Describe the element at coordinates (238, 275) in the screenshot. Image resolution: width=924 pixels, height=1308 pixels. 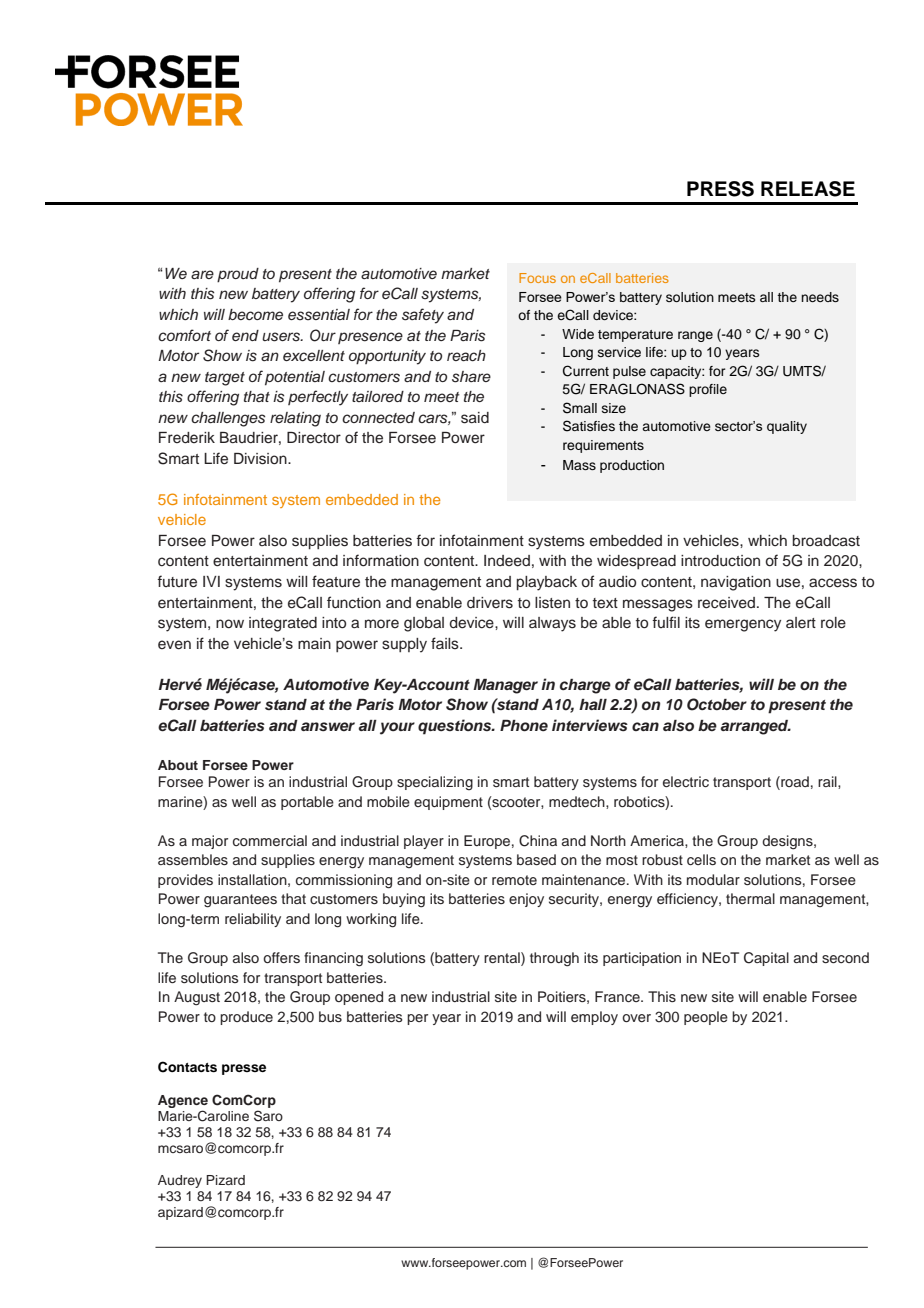
I see `proud` at that location.
